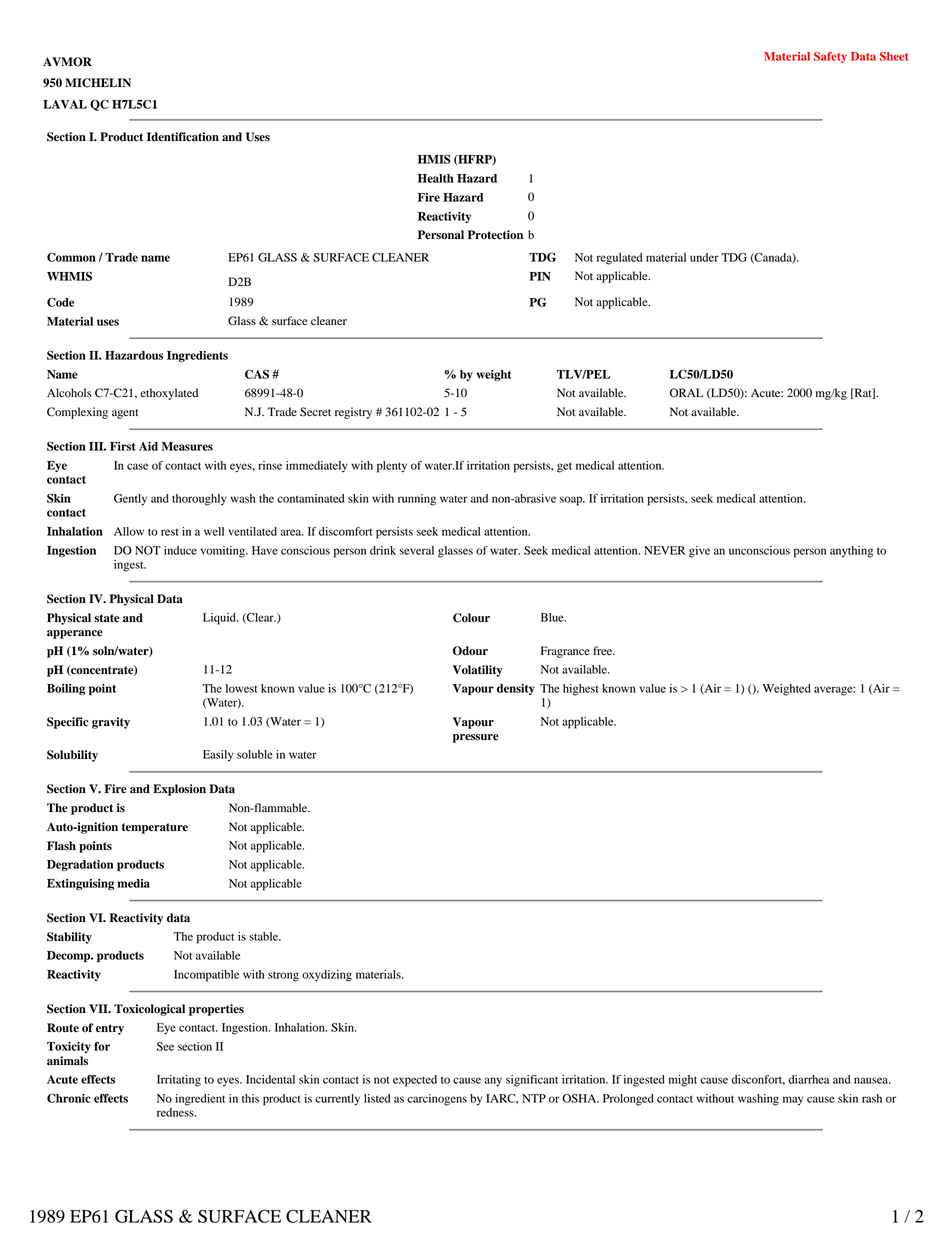  I want to click on anything, so click(851, 552).
